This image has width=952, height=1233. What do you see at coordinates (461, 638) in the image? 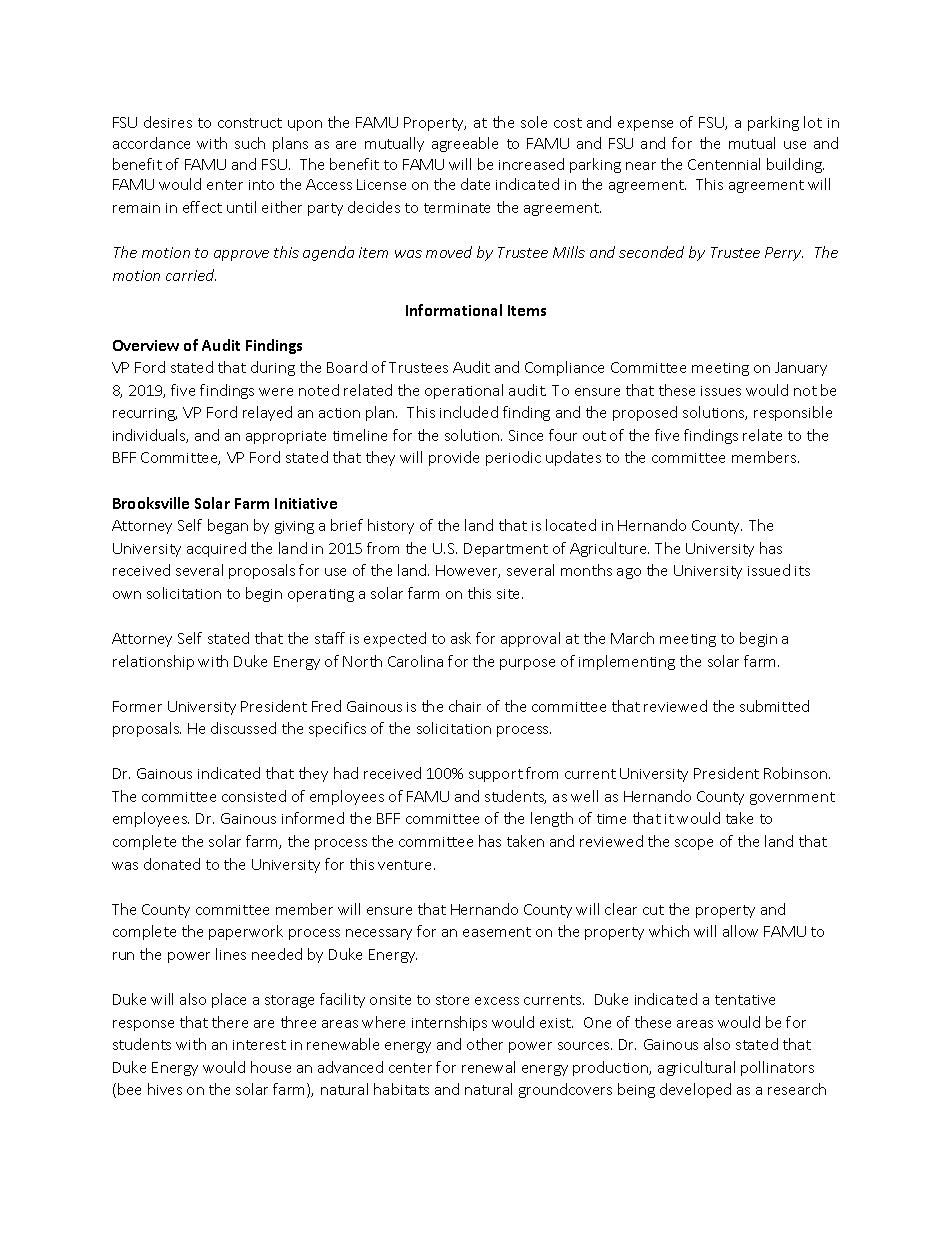
I see `ask` at bounding box center [461, 638].
